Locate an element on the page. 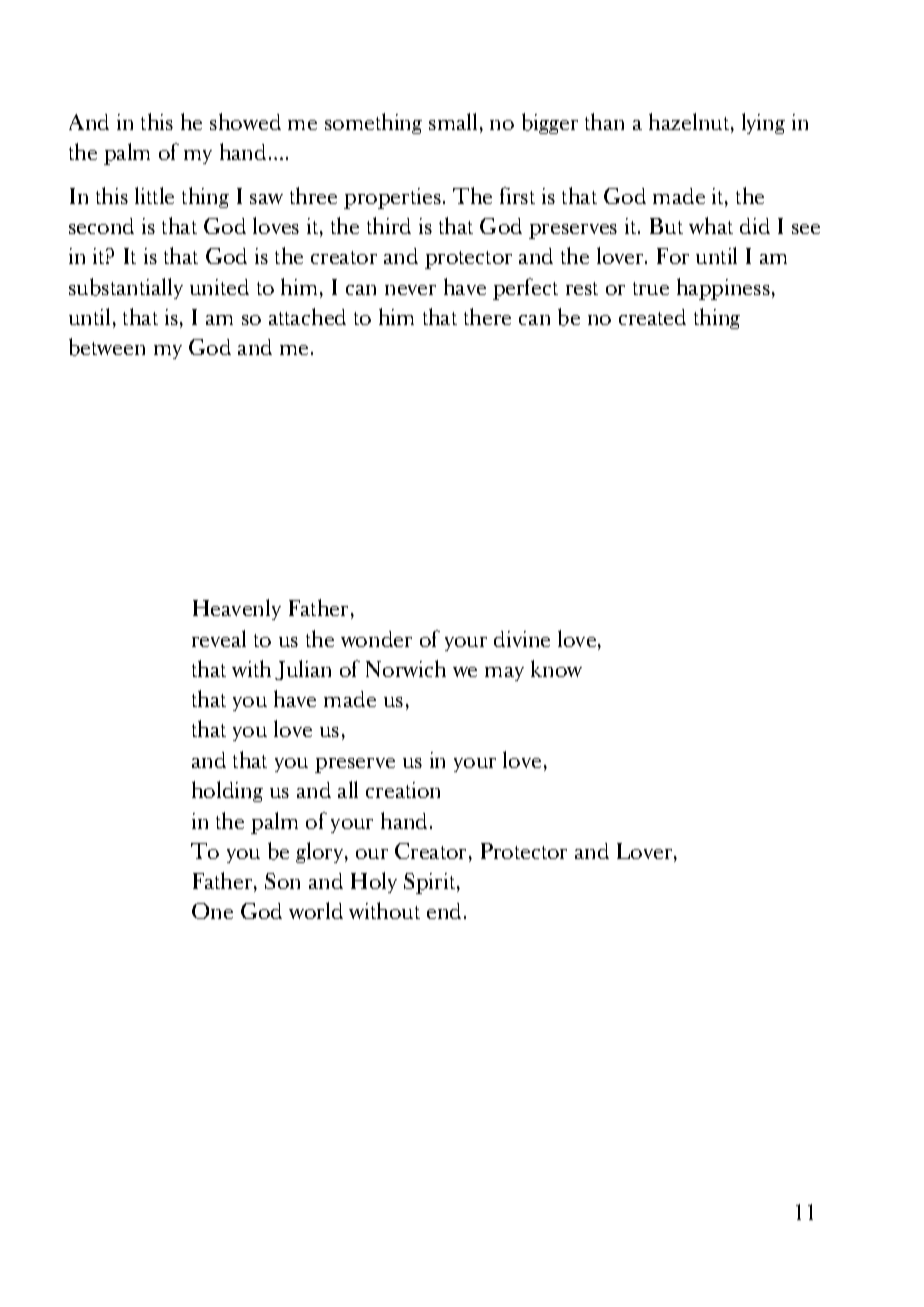 This image has height=1307, width=924. there is located at coordinates (487, 316).
